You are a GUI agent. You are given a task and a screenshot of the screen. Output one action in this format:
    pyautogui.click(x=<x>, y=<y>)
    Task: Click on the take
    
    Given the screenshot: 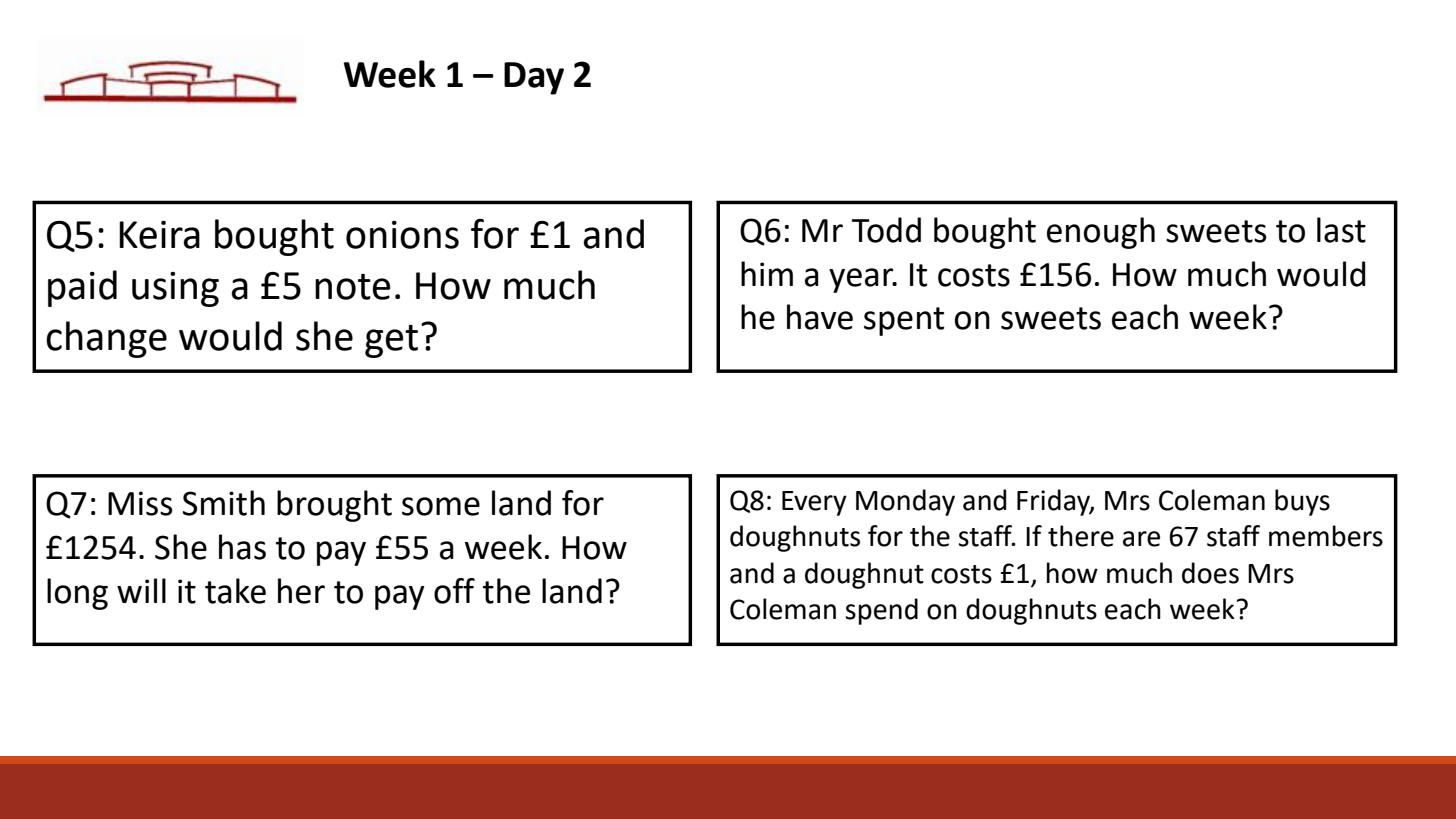 What is the action you would take?
    pyautogui.click(x=235, y=591)
